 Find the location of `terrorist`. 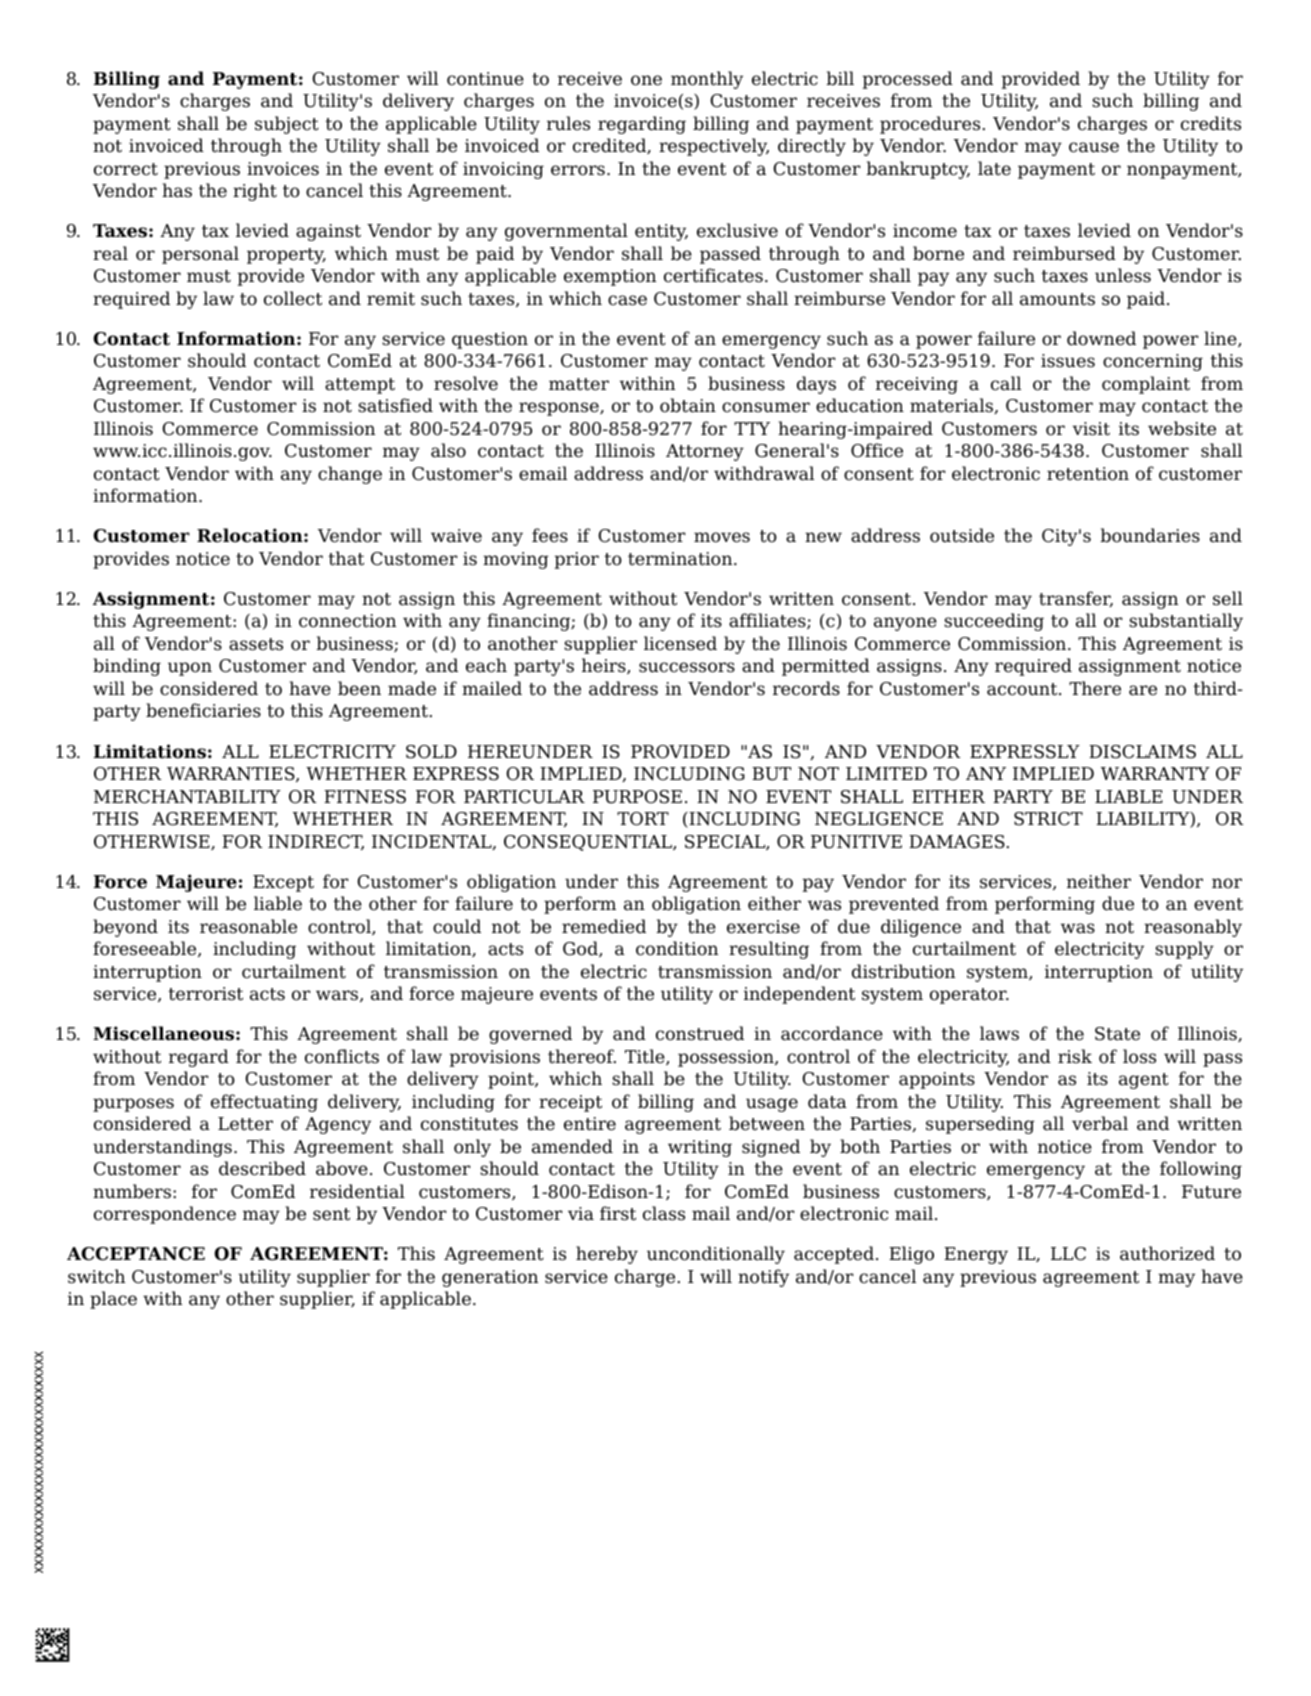

terrorist is located at coordinates (206, 994).
